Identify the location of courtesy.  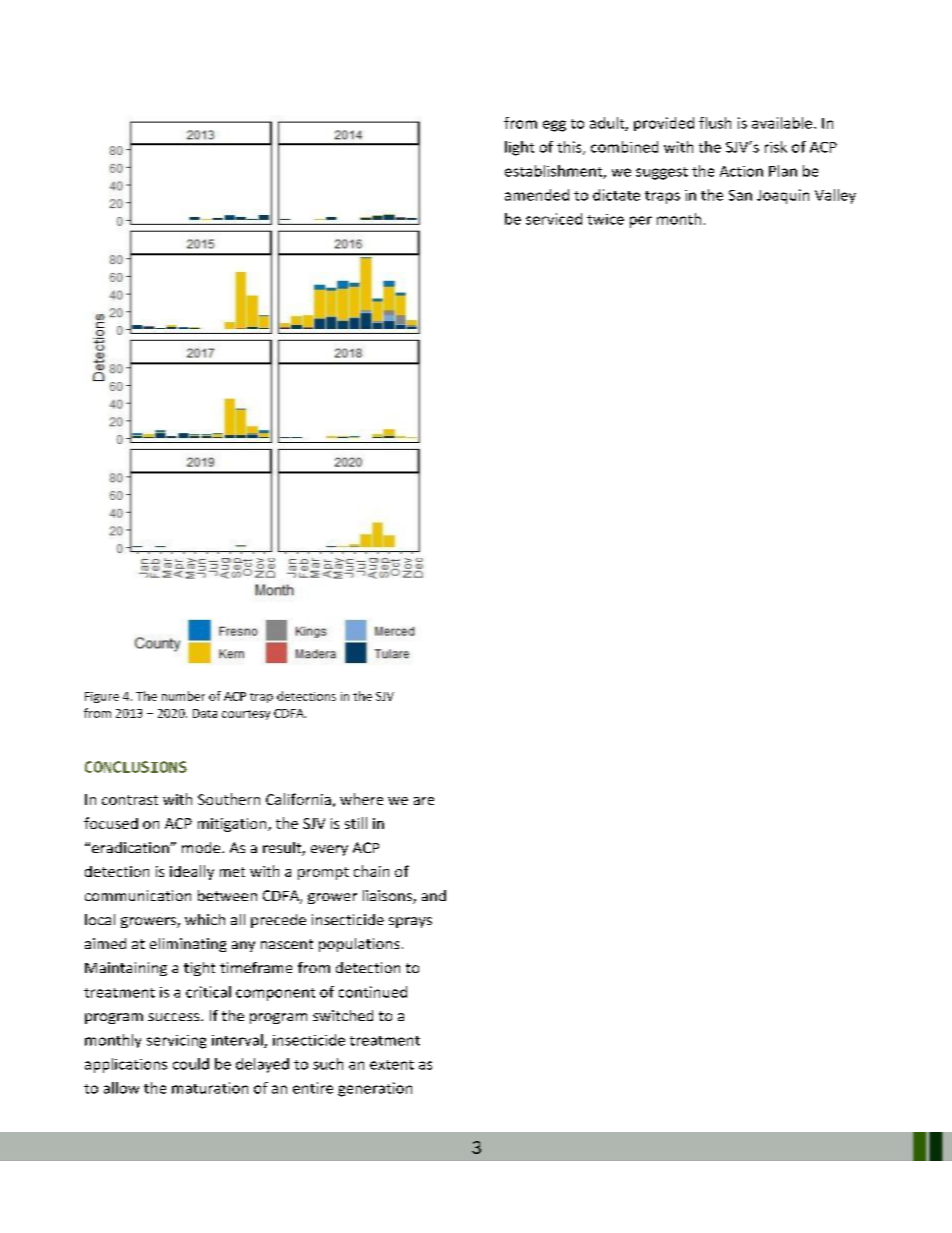
(246, 715).
